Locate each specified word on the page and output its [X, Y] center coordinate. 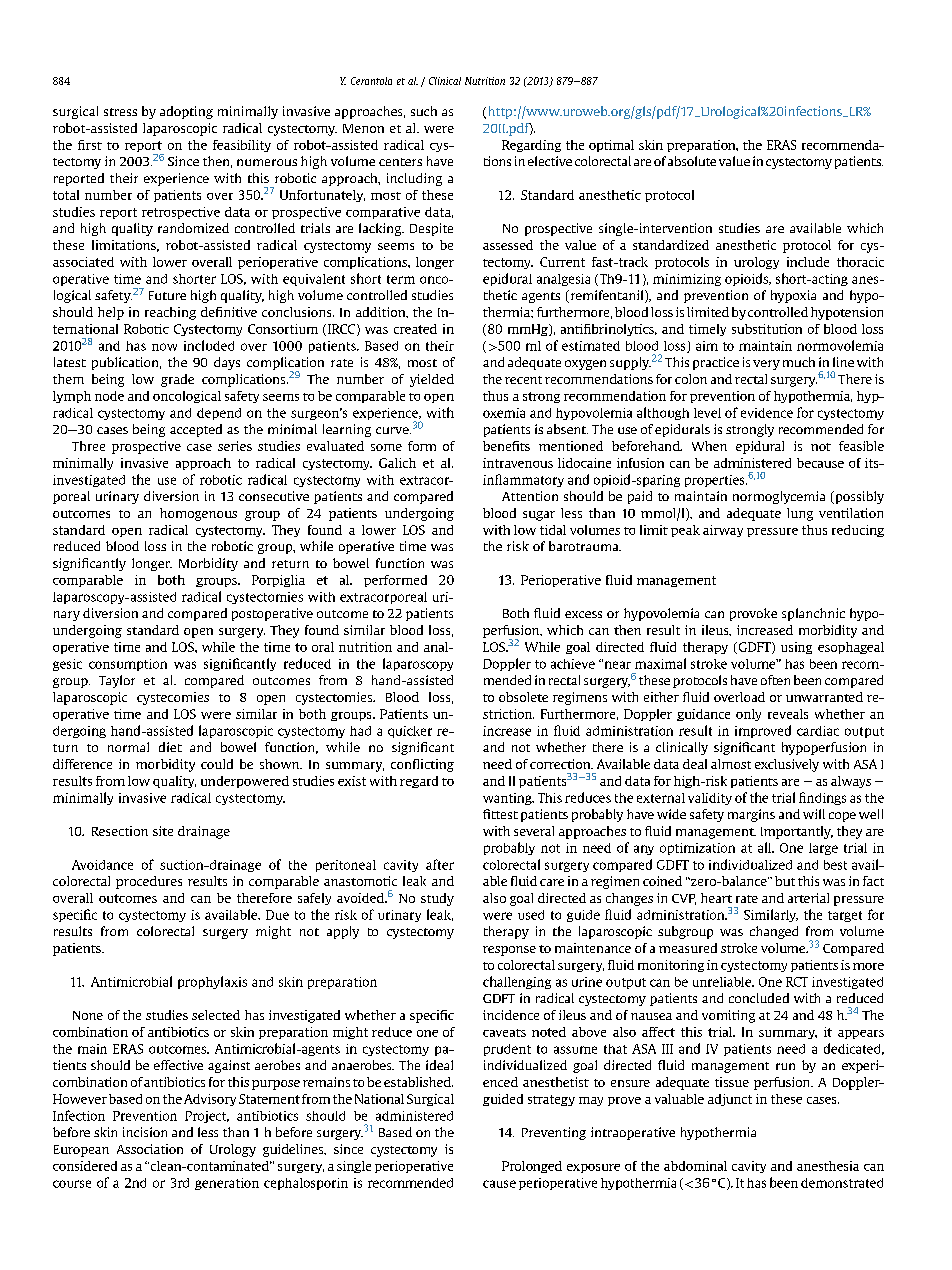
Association [150, 1149]
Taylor [117, 681]
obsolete [523, 697]
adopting [186, 112]
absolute [692, 161]
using [796, 648]
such [424, 111]
